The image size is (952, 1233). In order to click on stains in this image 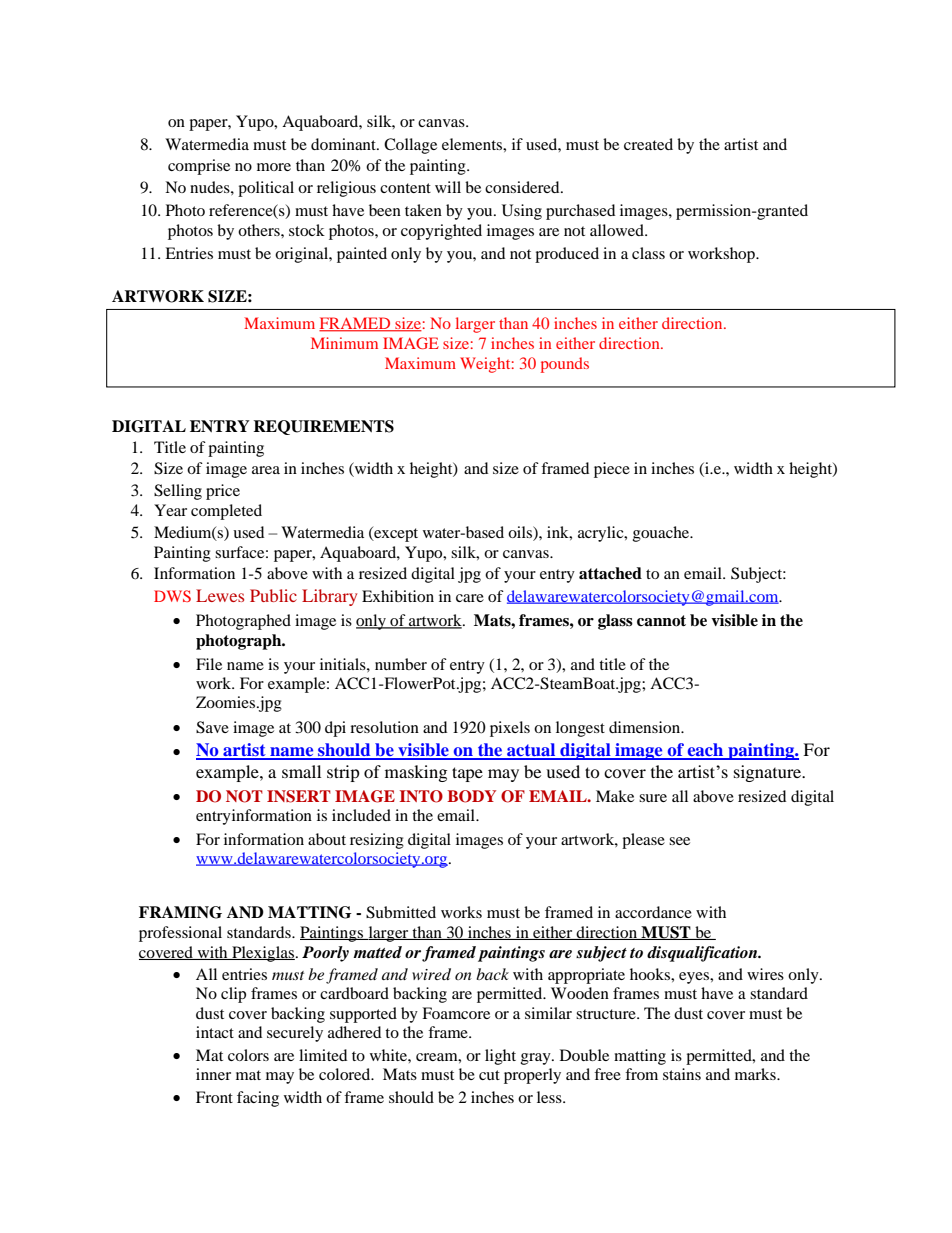, I will do `click(682, 1074)`.
